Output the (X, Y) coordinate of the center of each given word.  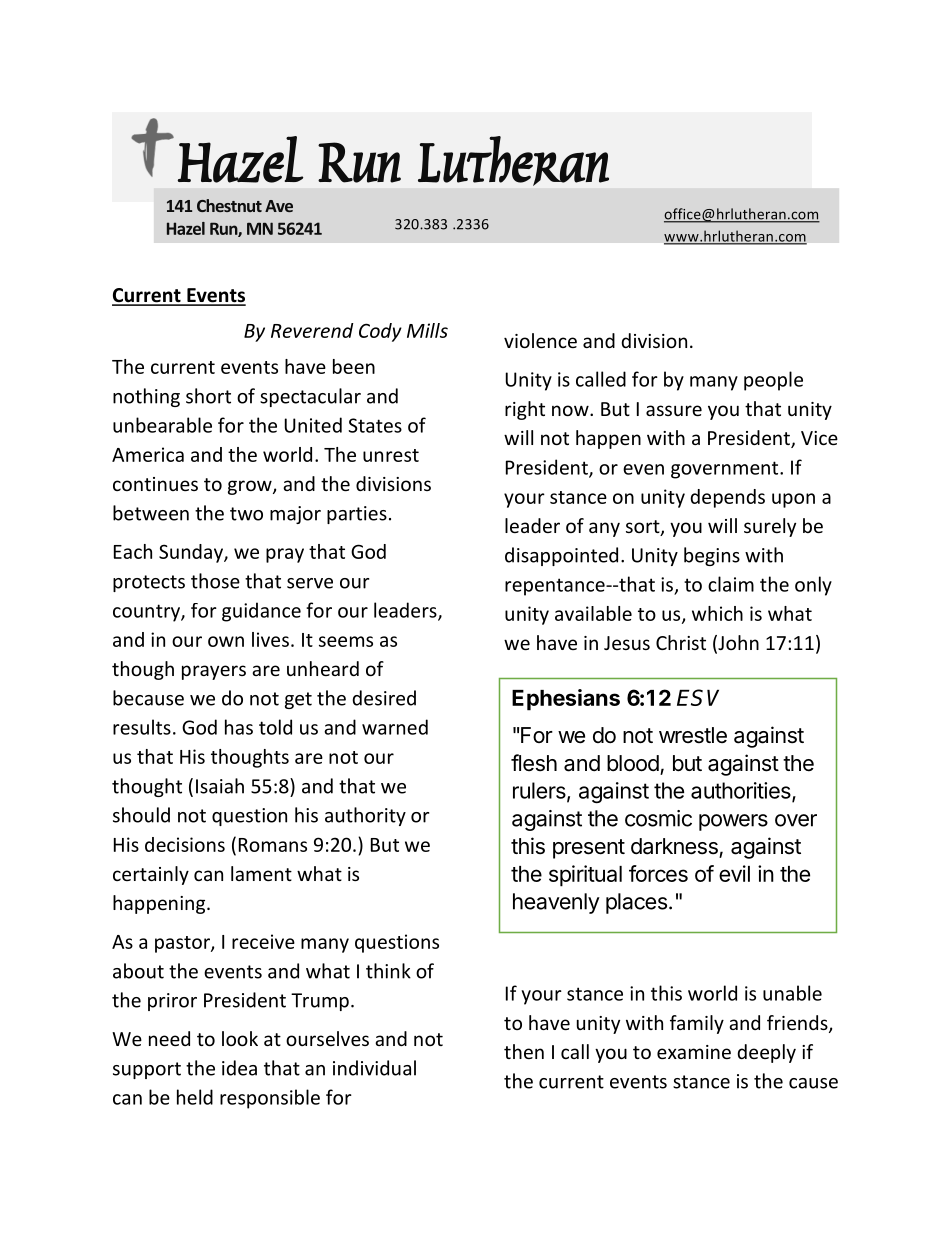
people (773, 381)
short (208, 396)
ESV (698, 697)
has (239, 727)
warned (395, 727)
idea (239, 1068)
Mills (427, 330)
